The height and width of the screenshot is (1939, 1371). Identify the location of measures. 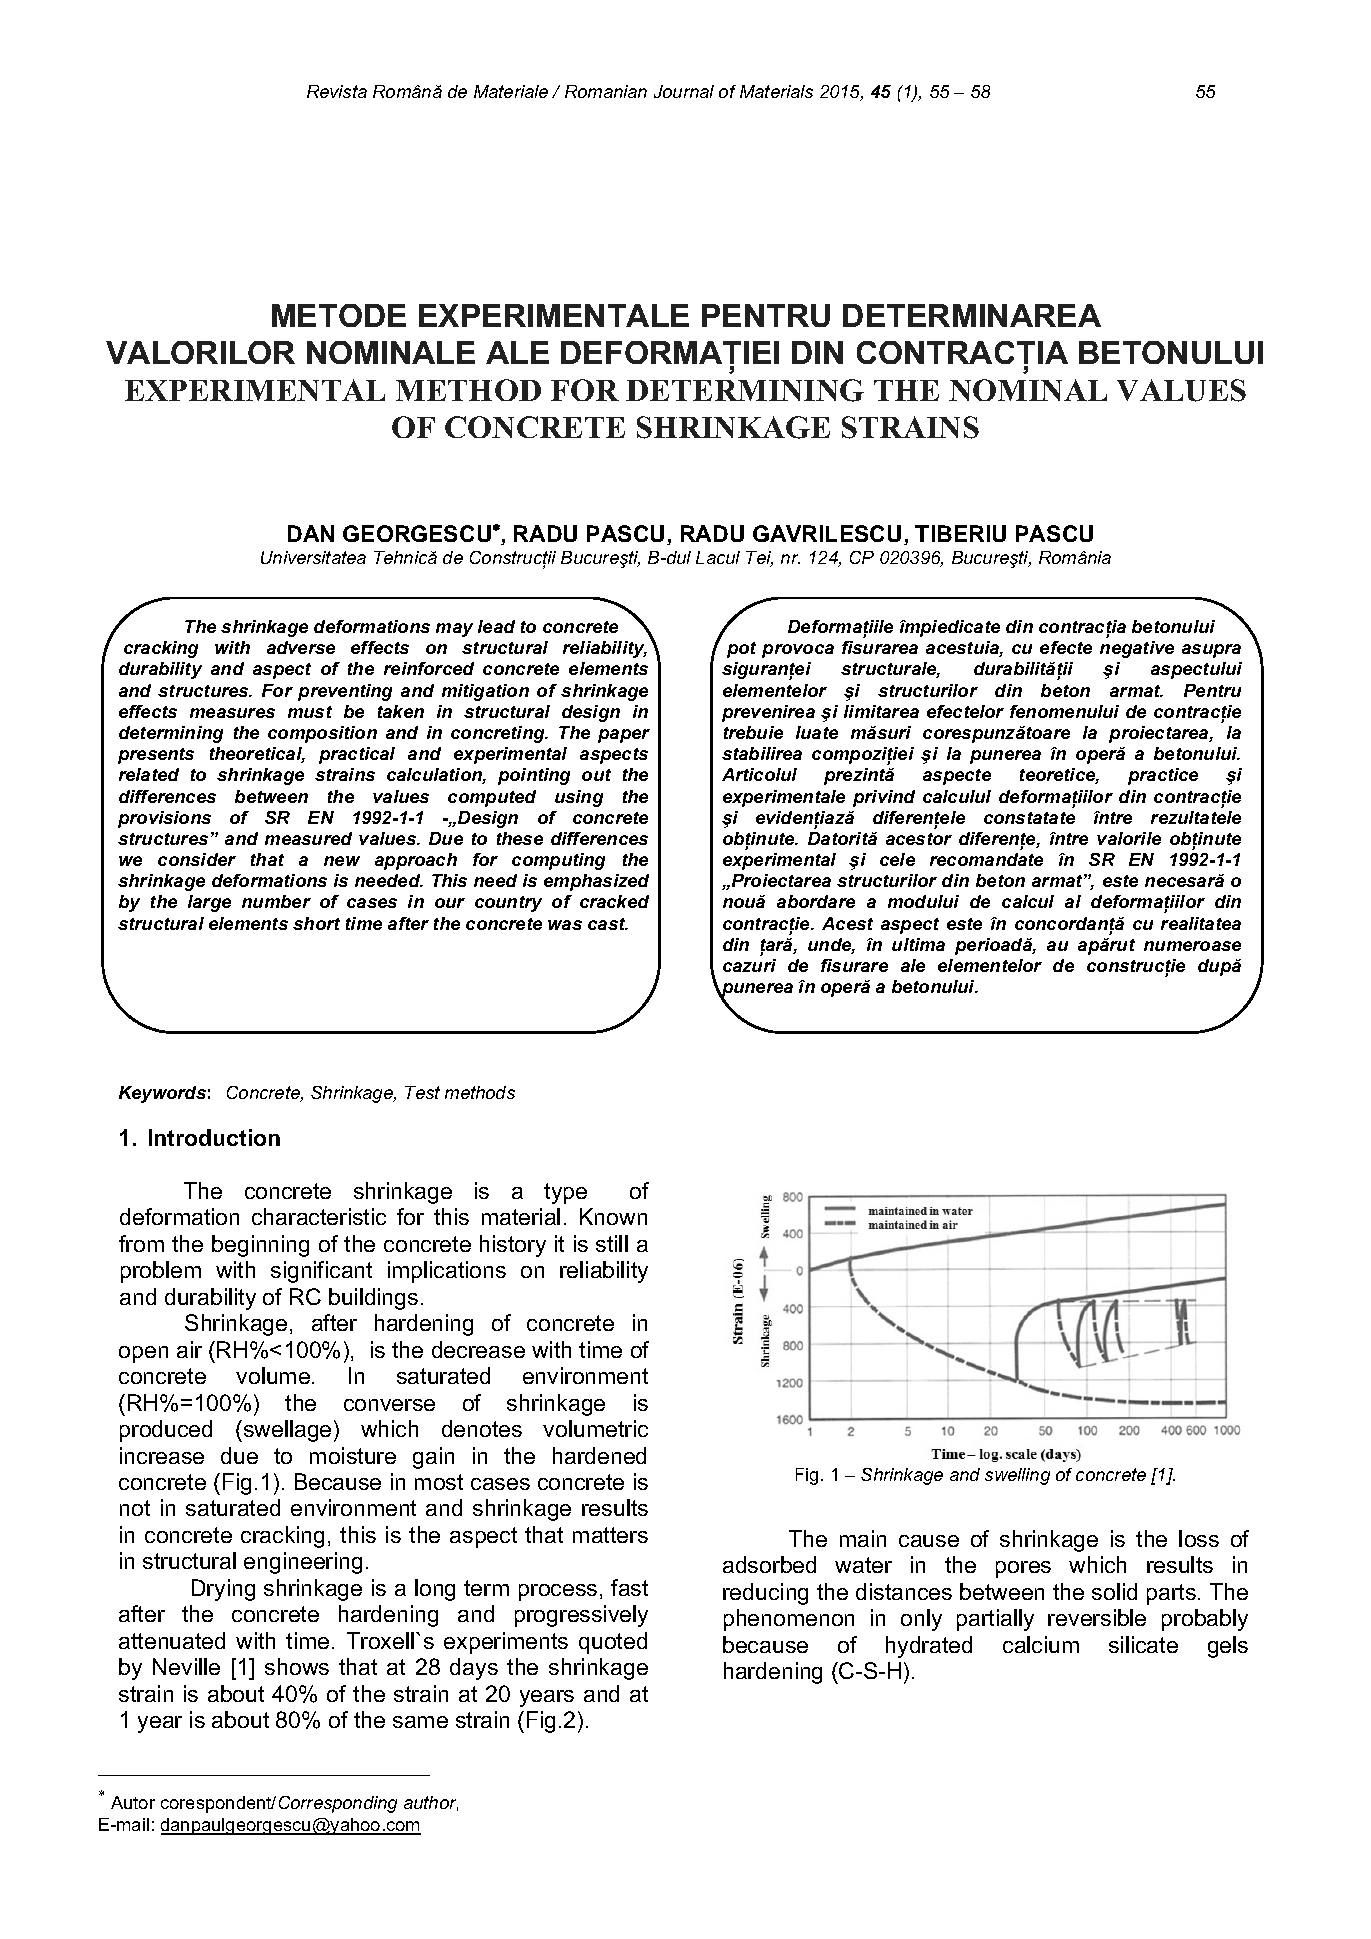
(232, 713).
